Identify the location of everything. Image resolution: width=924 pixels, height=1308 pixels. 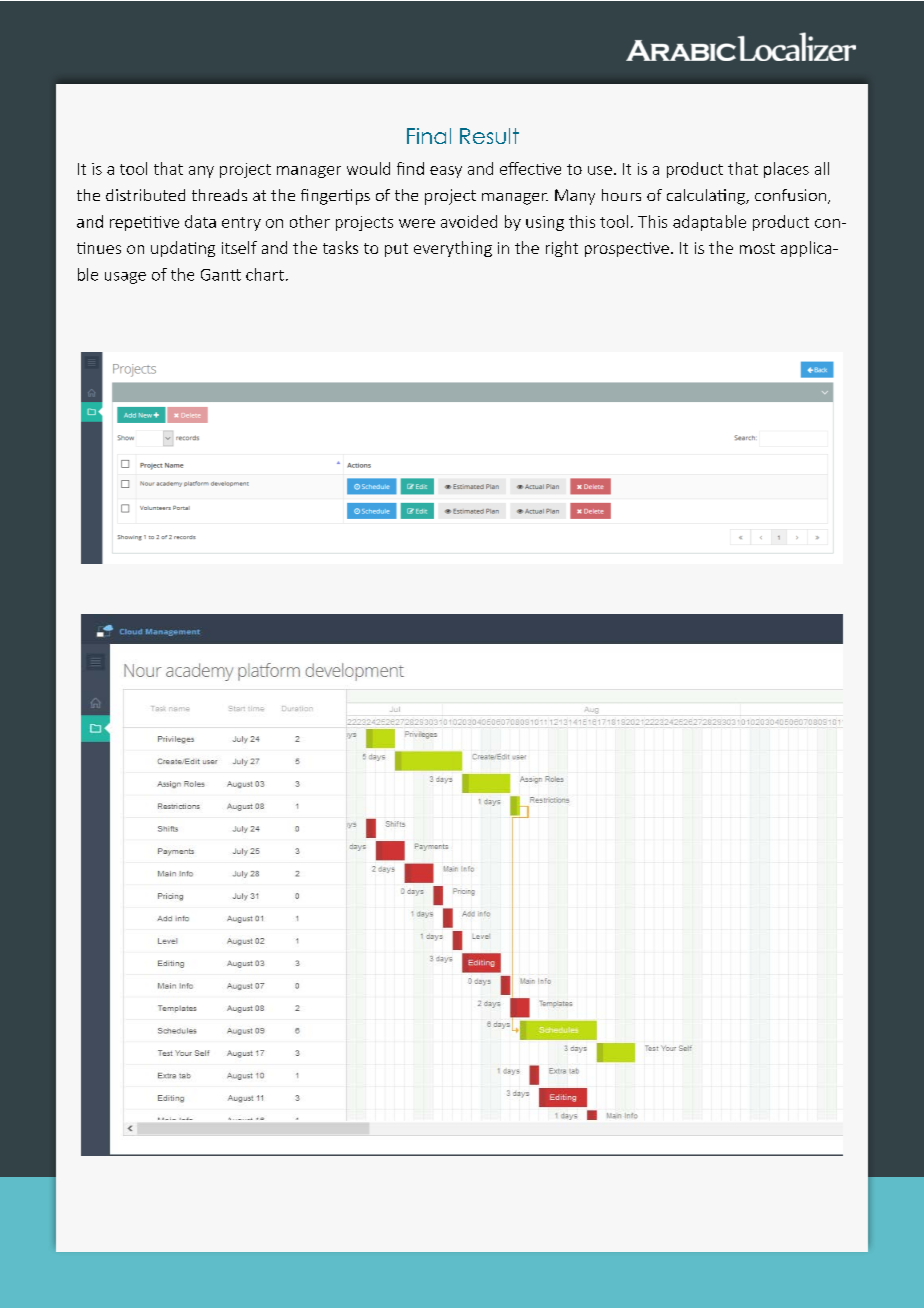
(453, 249).
